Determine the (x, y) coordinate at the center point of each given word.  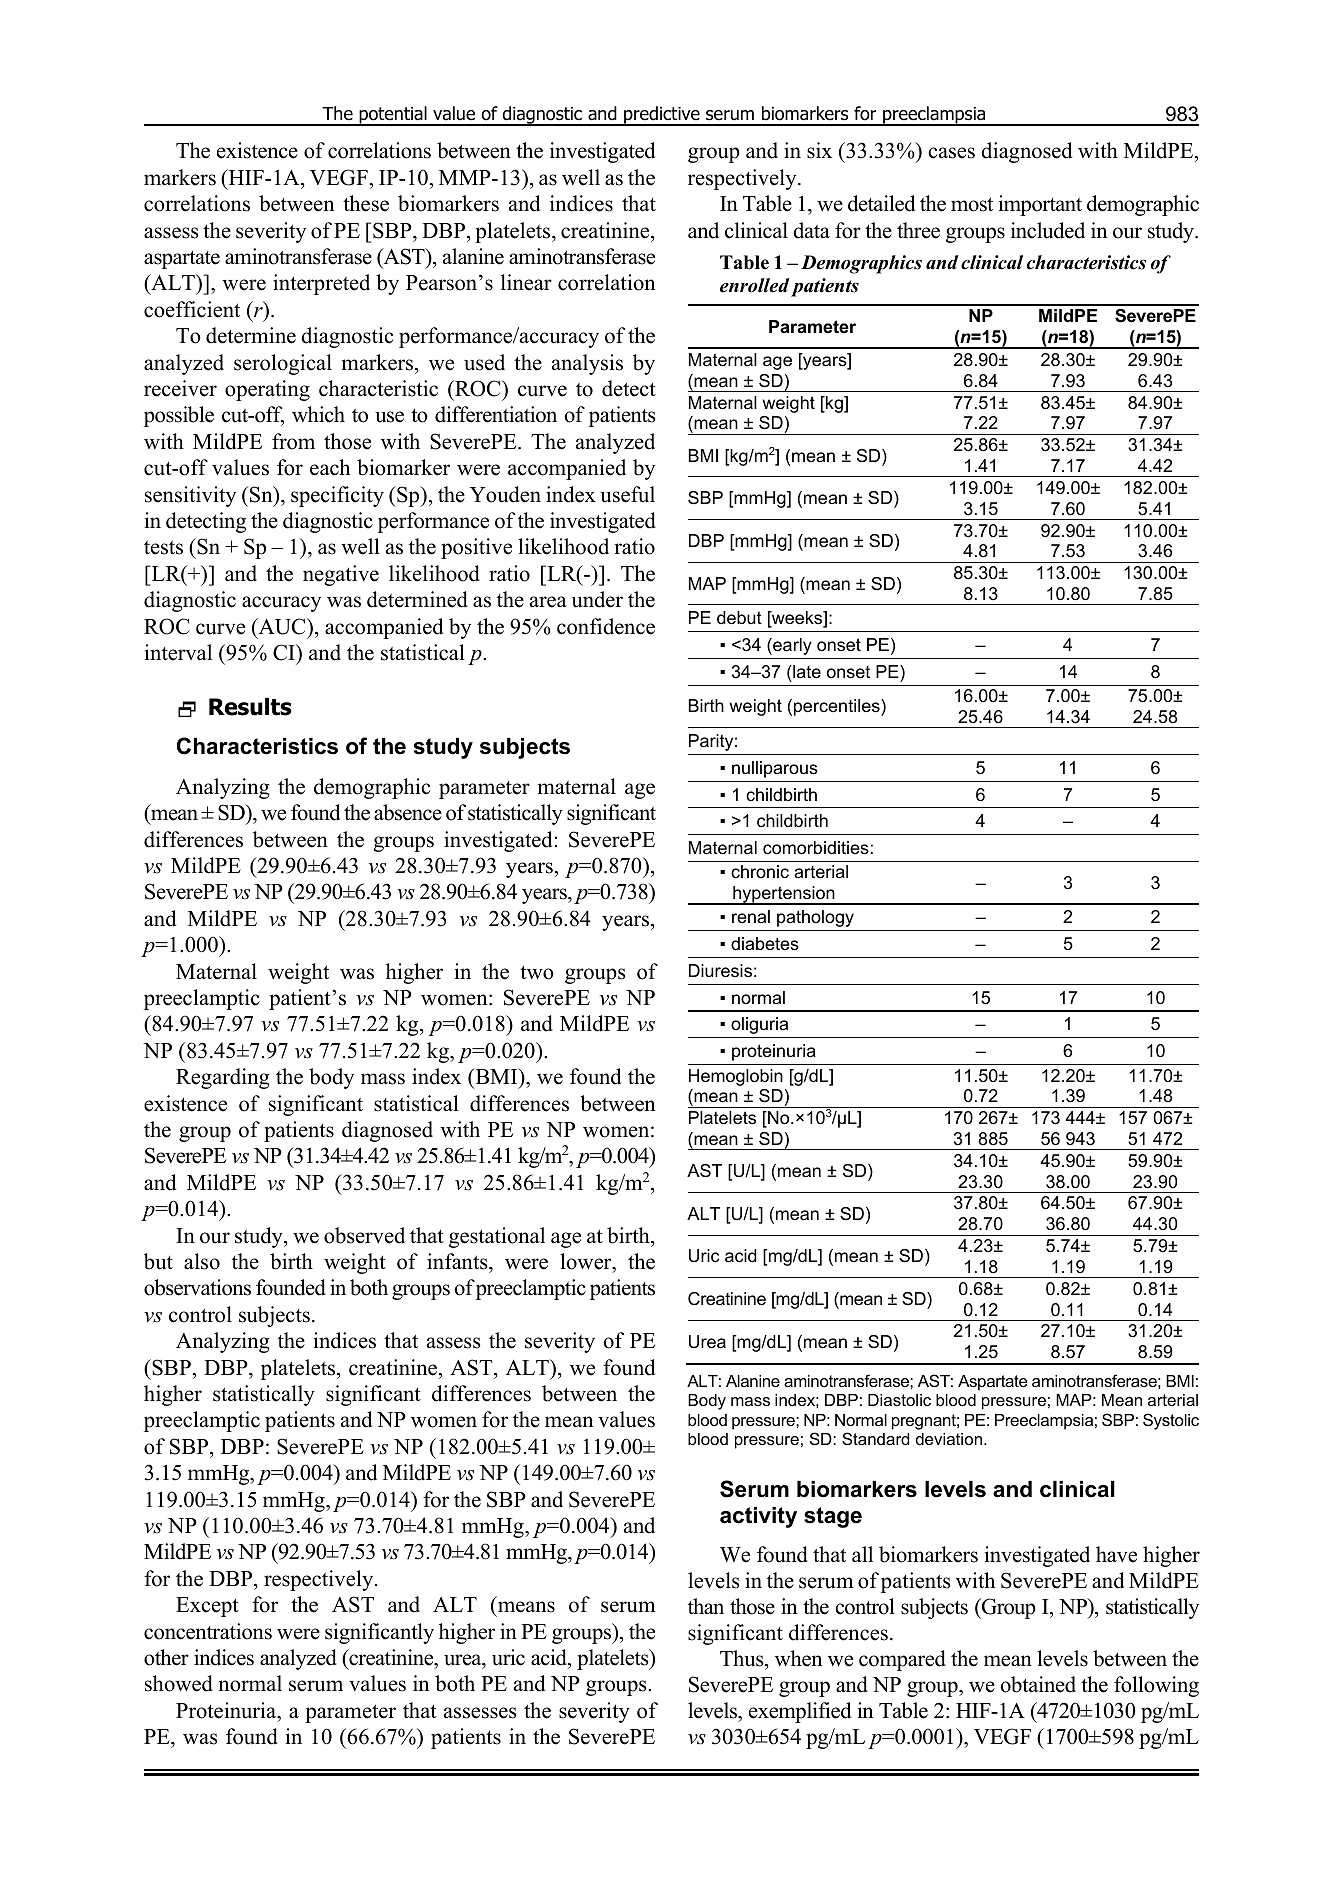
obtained (1038, 1684)
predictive (662, 116)
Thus (743, 1658)
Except (207, 1607)
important (1040, 205)
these (366, 203)
